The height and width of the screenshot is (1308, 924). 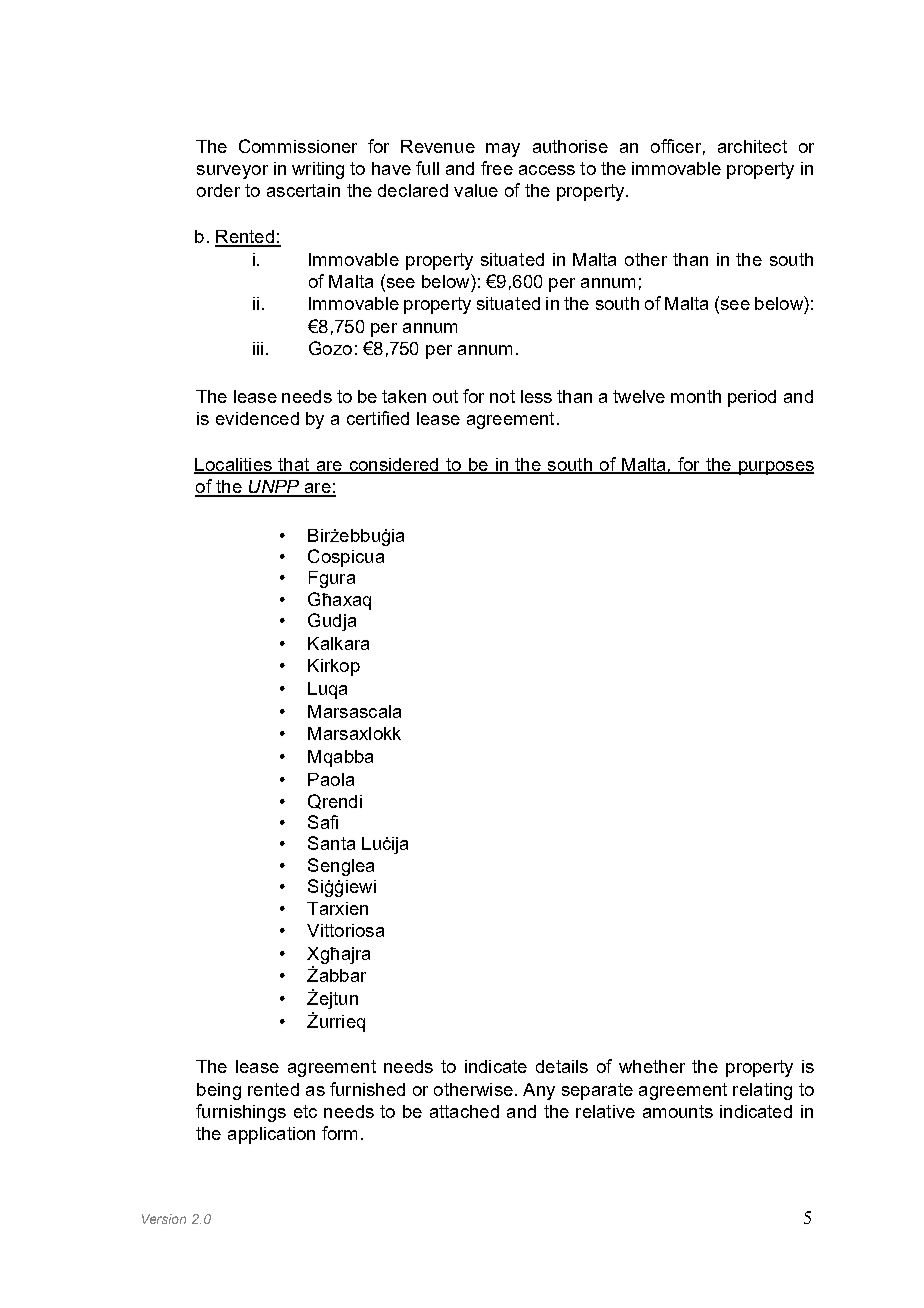 What do you see at coordinates (678, 1111) in the screenshot?
I see `amounts` at bounding box center [678, 1111].
